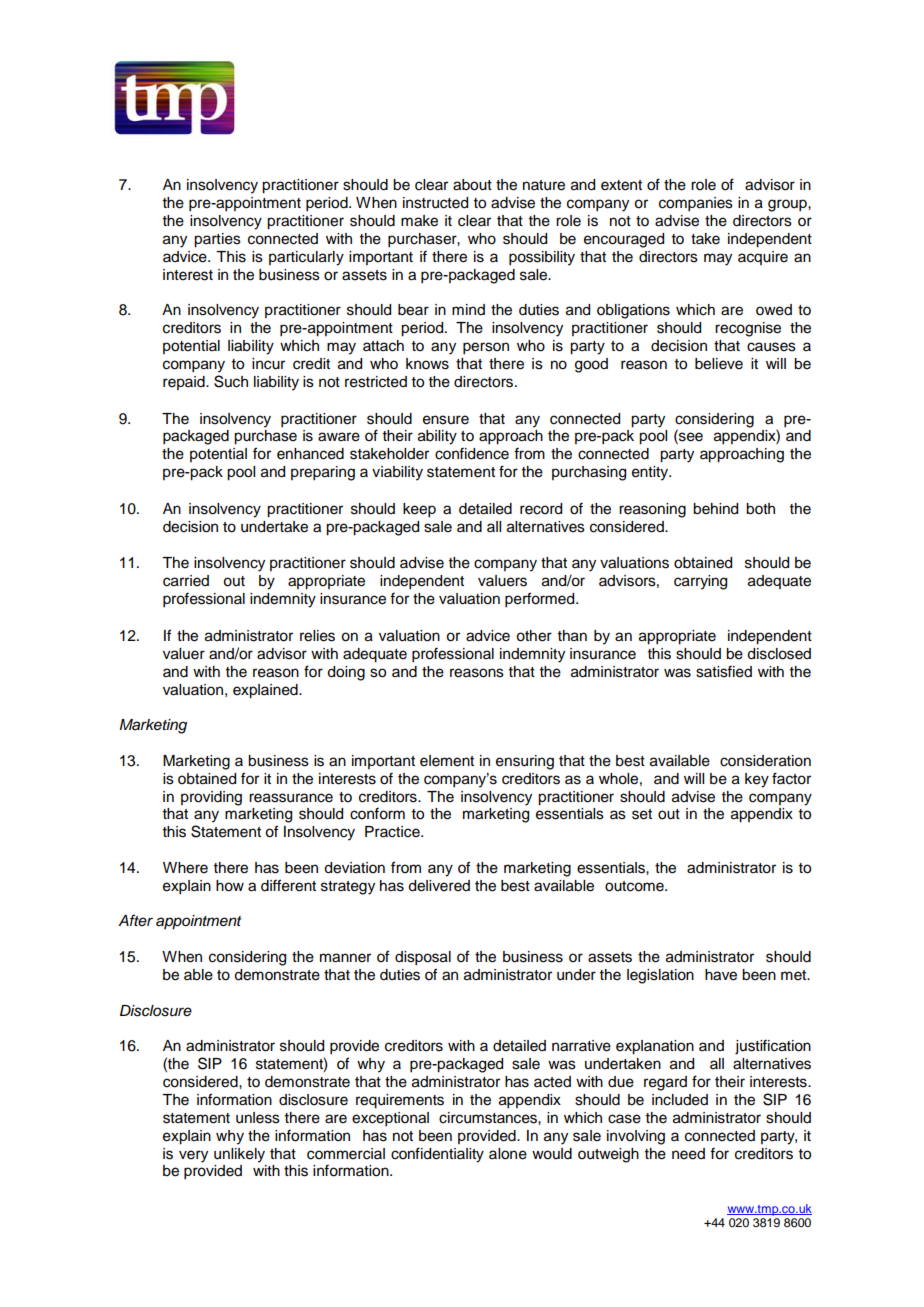 The image size is (924, 1307). What do you see at coordinates (217, 240) in the screenshot?
I see `parties` at bounding box center [217, 240].
